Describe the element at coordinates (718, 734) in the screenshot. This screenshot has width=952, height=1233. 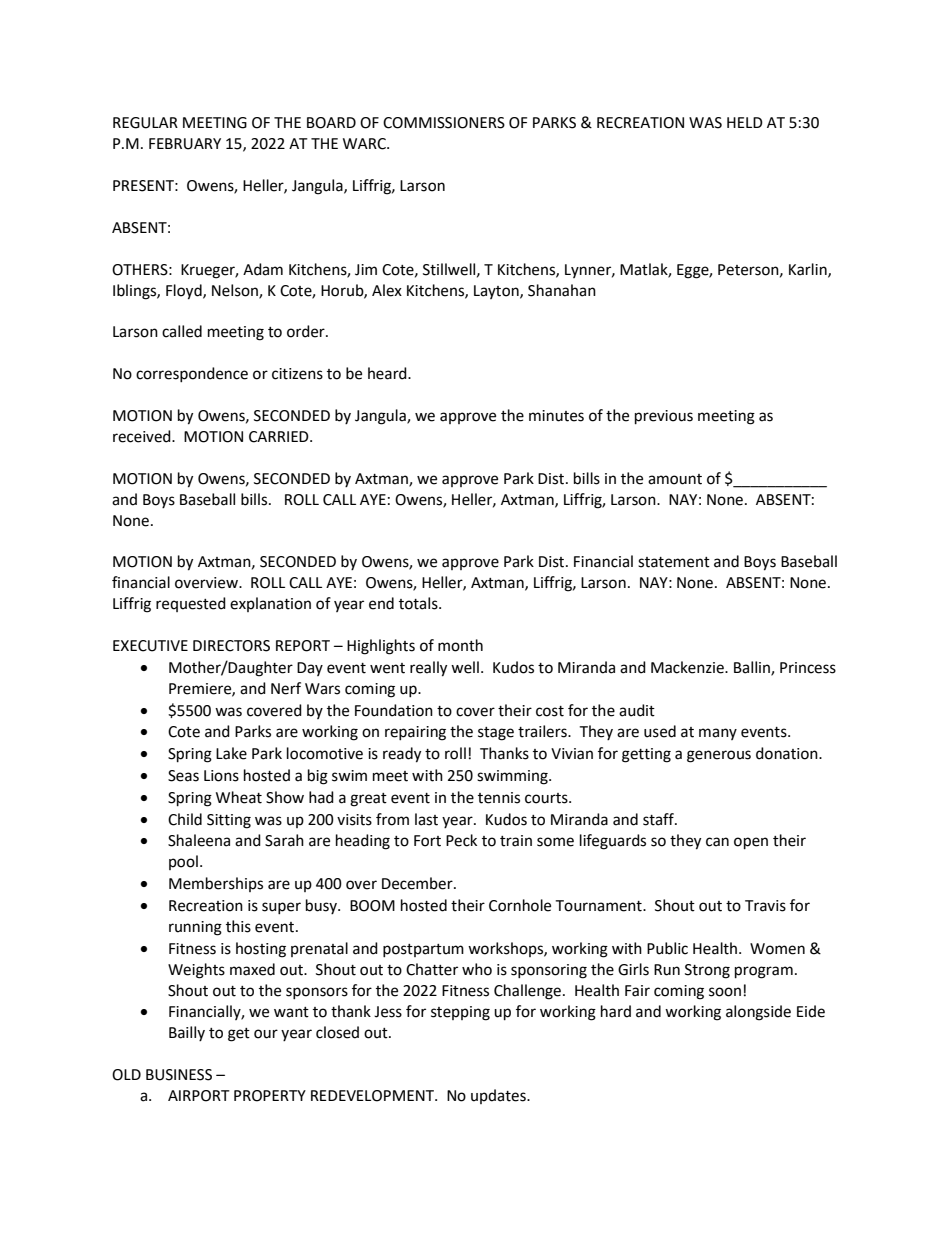
I see `many` at that location.
